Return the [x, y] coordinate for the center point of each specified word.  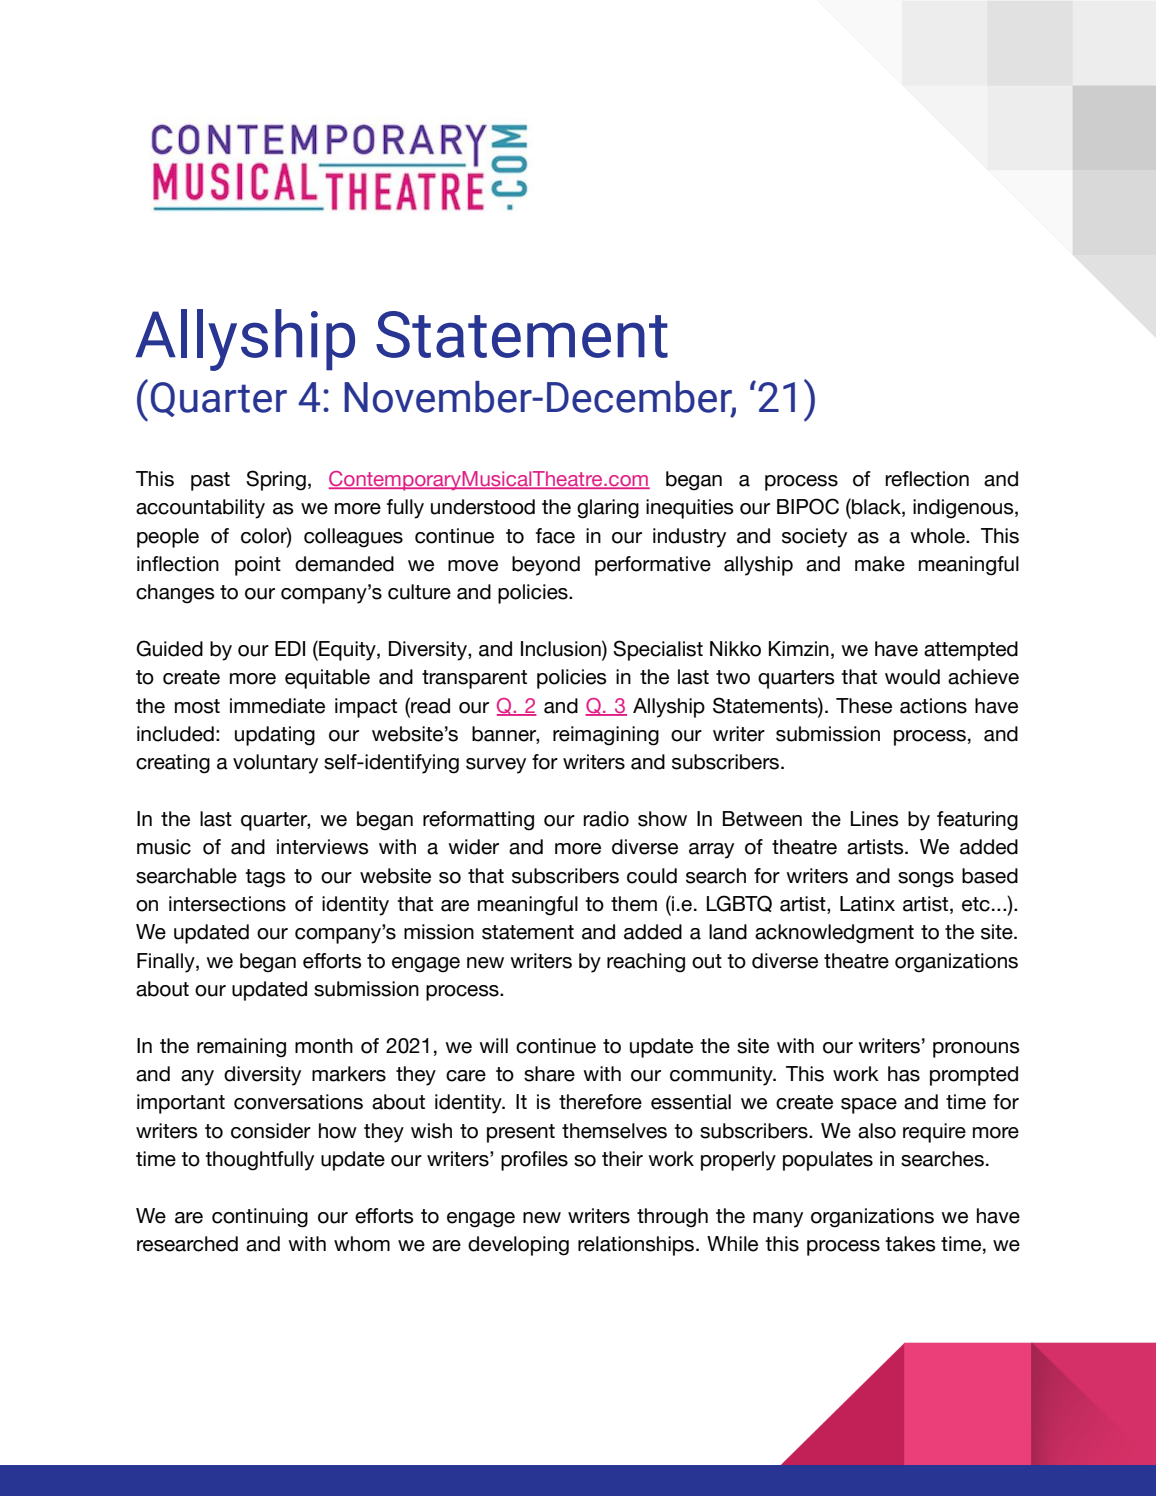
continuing [260, 1218]
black [876, 507]
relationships [637, 1246]
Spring [276, 480]
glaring [608, 509]
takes [910, 1244]
